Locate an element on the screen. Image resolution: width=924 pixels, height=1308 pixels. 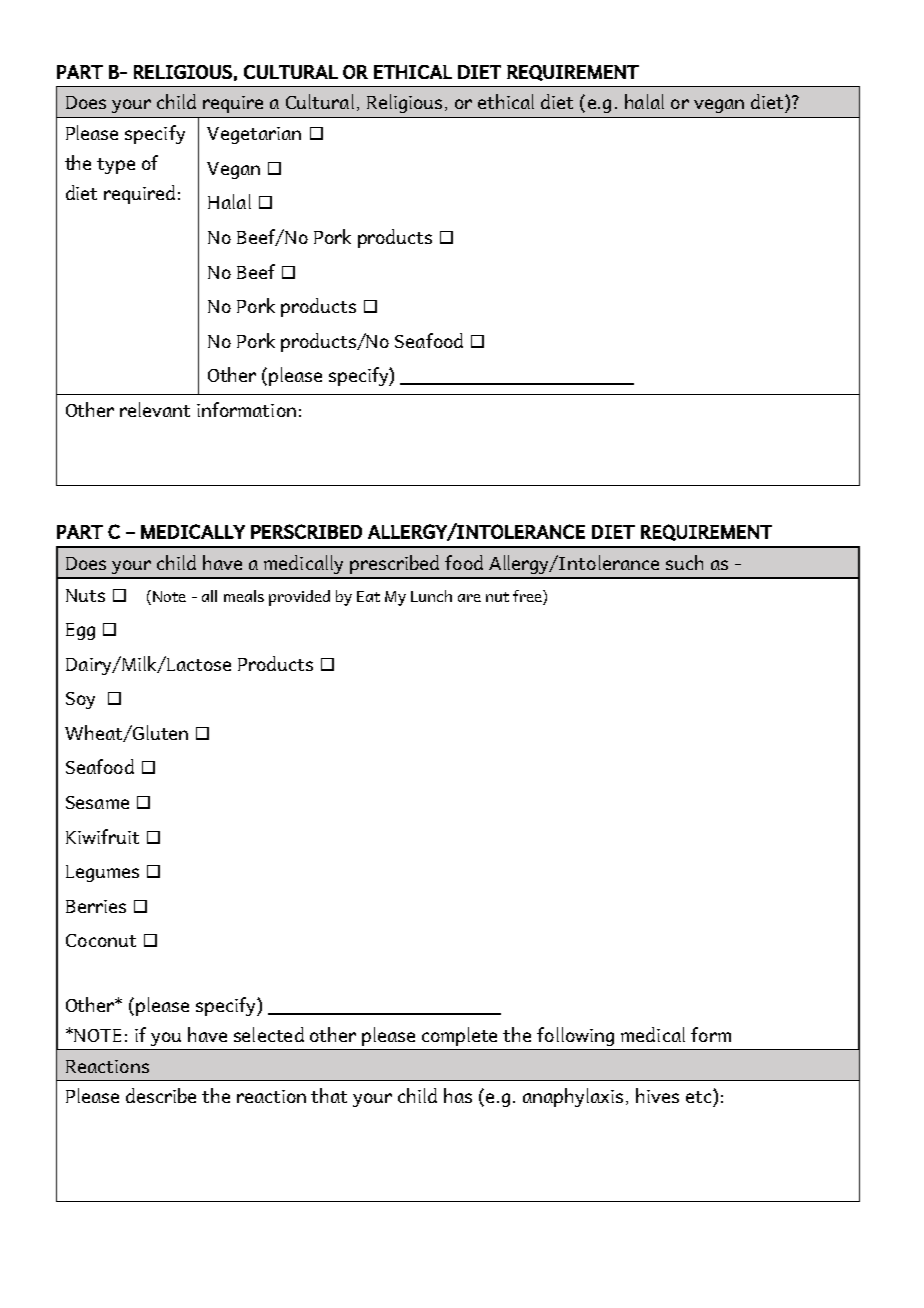
Vegetarian is located at coordinates (254, 135).
